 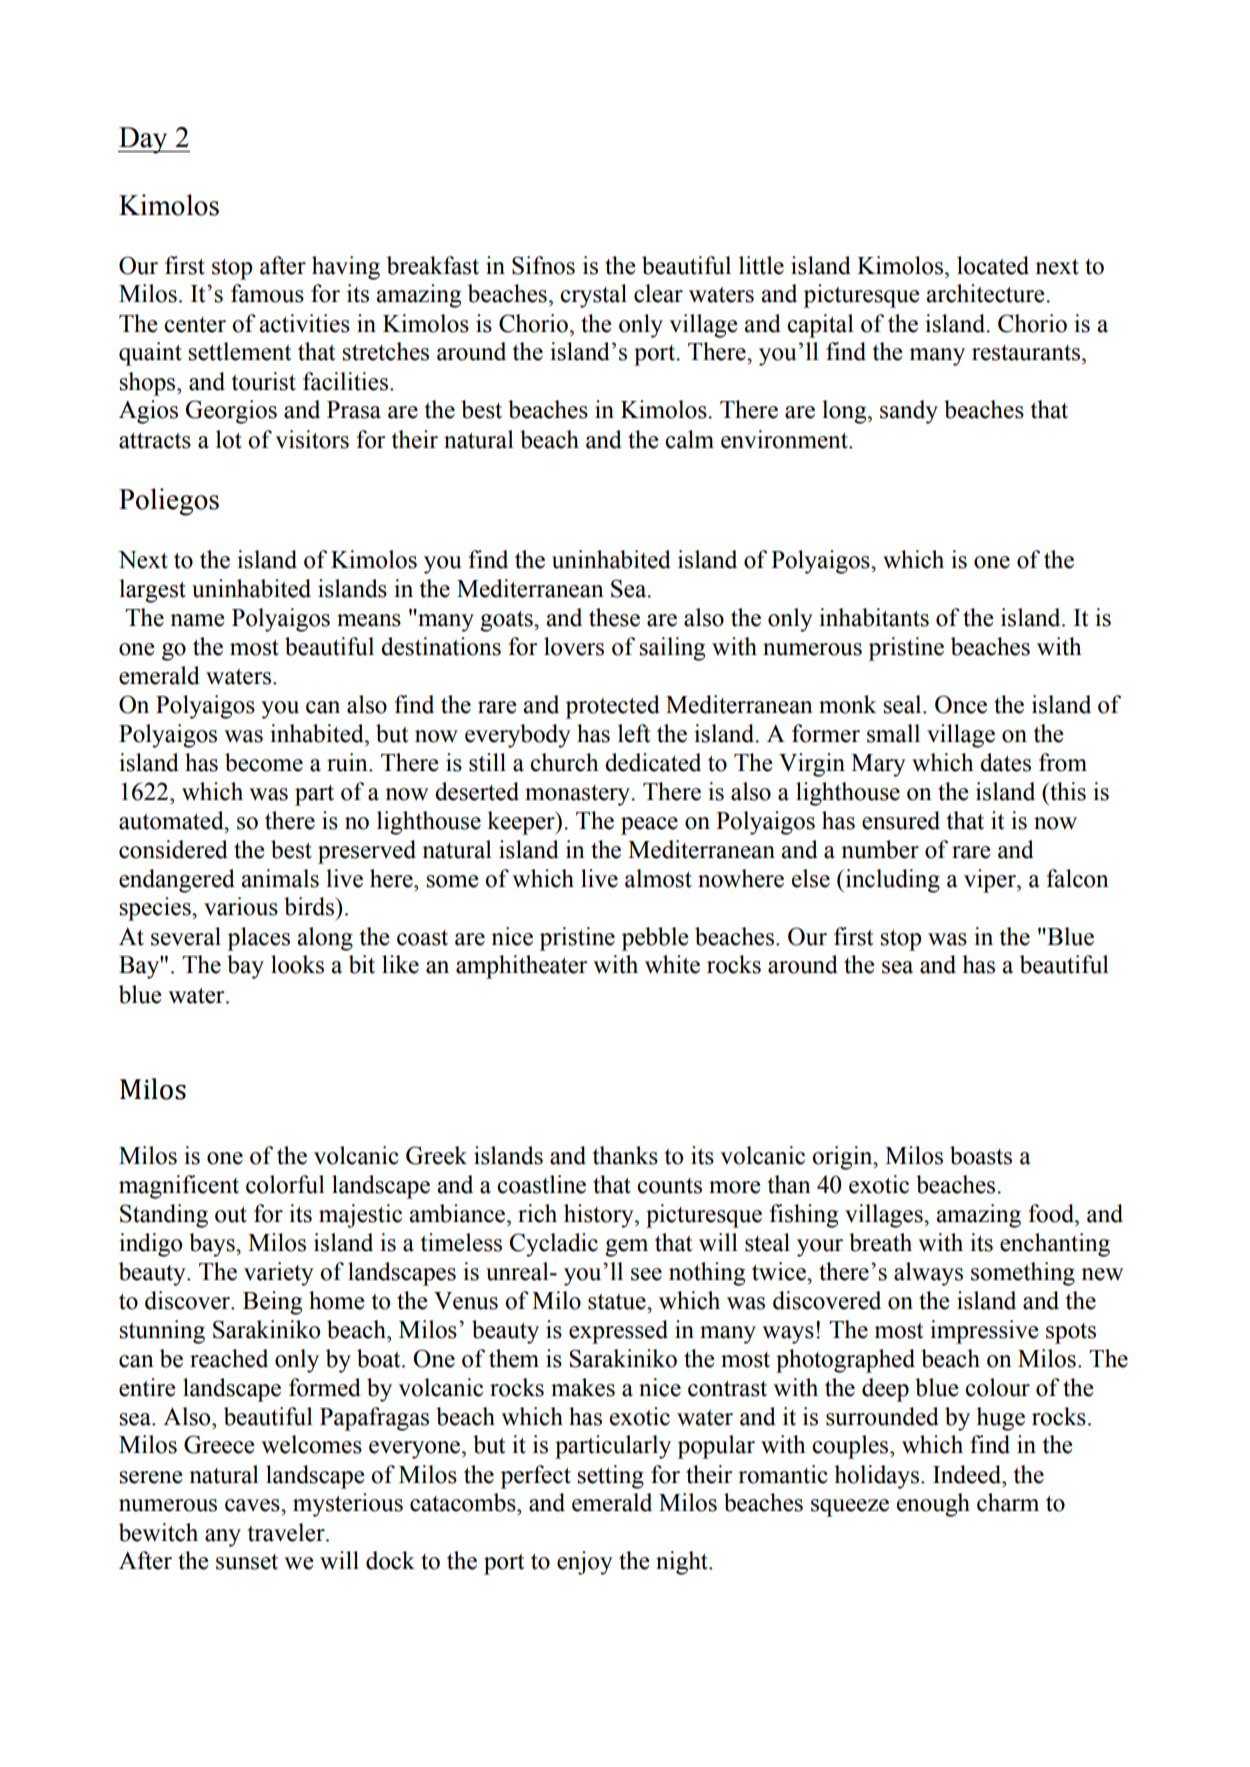 What do you see at coordinates (264, 762) in the screenshot?
I see `become` at bounding box center [264, 762].
